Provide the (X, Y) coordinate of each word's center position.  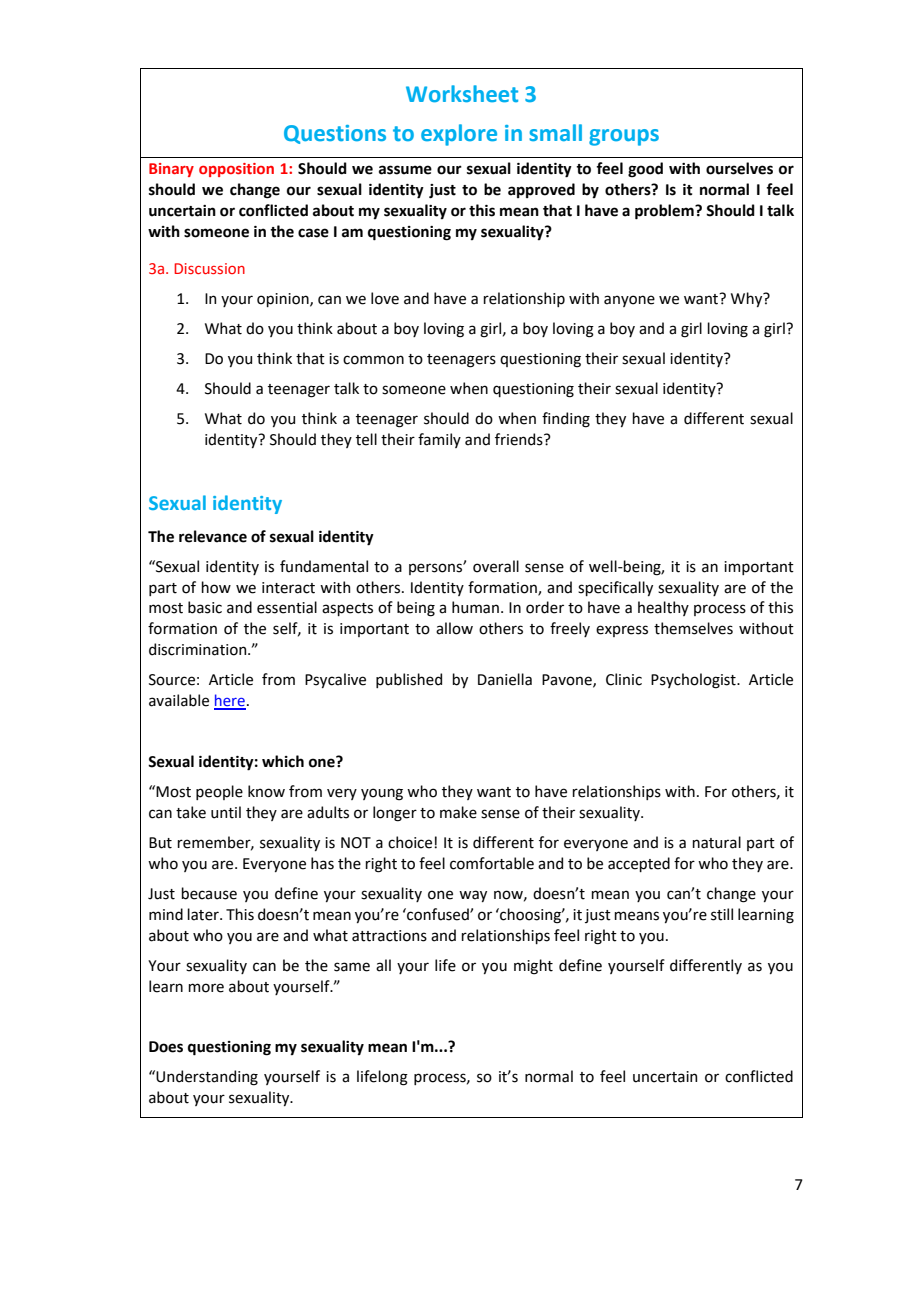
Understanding (207, 1078)
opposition (236, 170)
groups (624, 137)
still (722, 914)
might (533, 967)
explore (459, 135)
